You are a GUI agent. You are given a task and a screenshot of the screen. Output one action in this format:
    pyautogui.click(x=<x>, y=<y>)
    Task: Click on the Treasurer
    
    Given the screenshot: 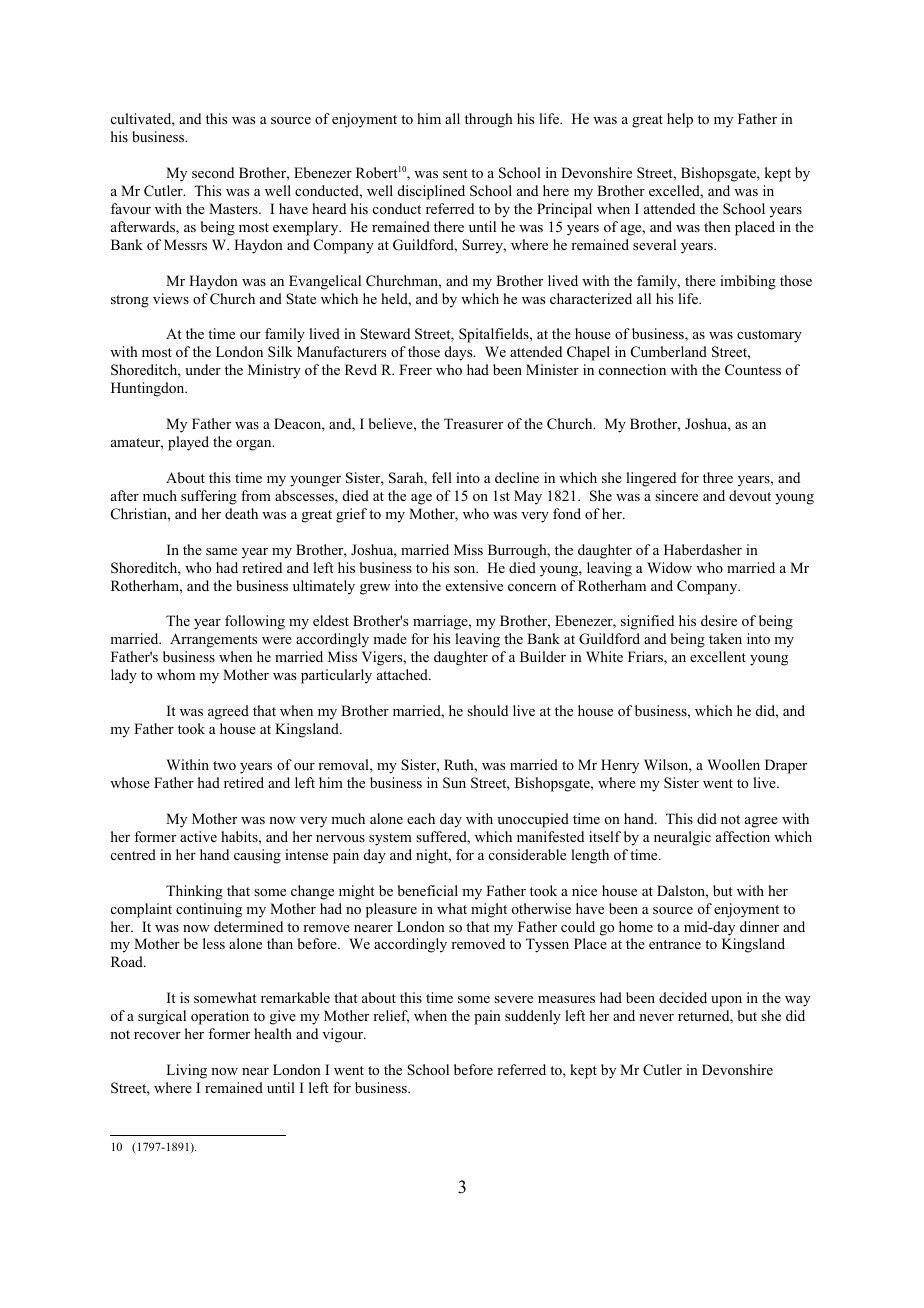 What is the action you would take?
    pyautogui.click(x=473, y=423)
